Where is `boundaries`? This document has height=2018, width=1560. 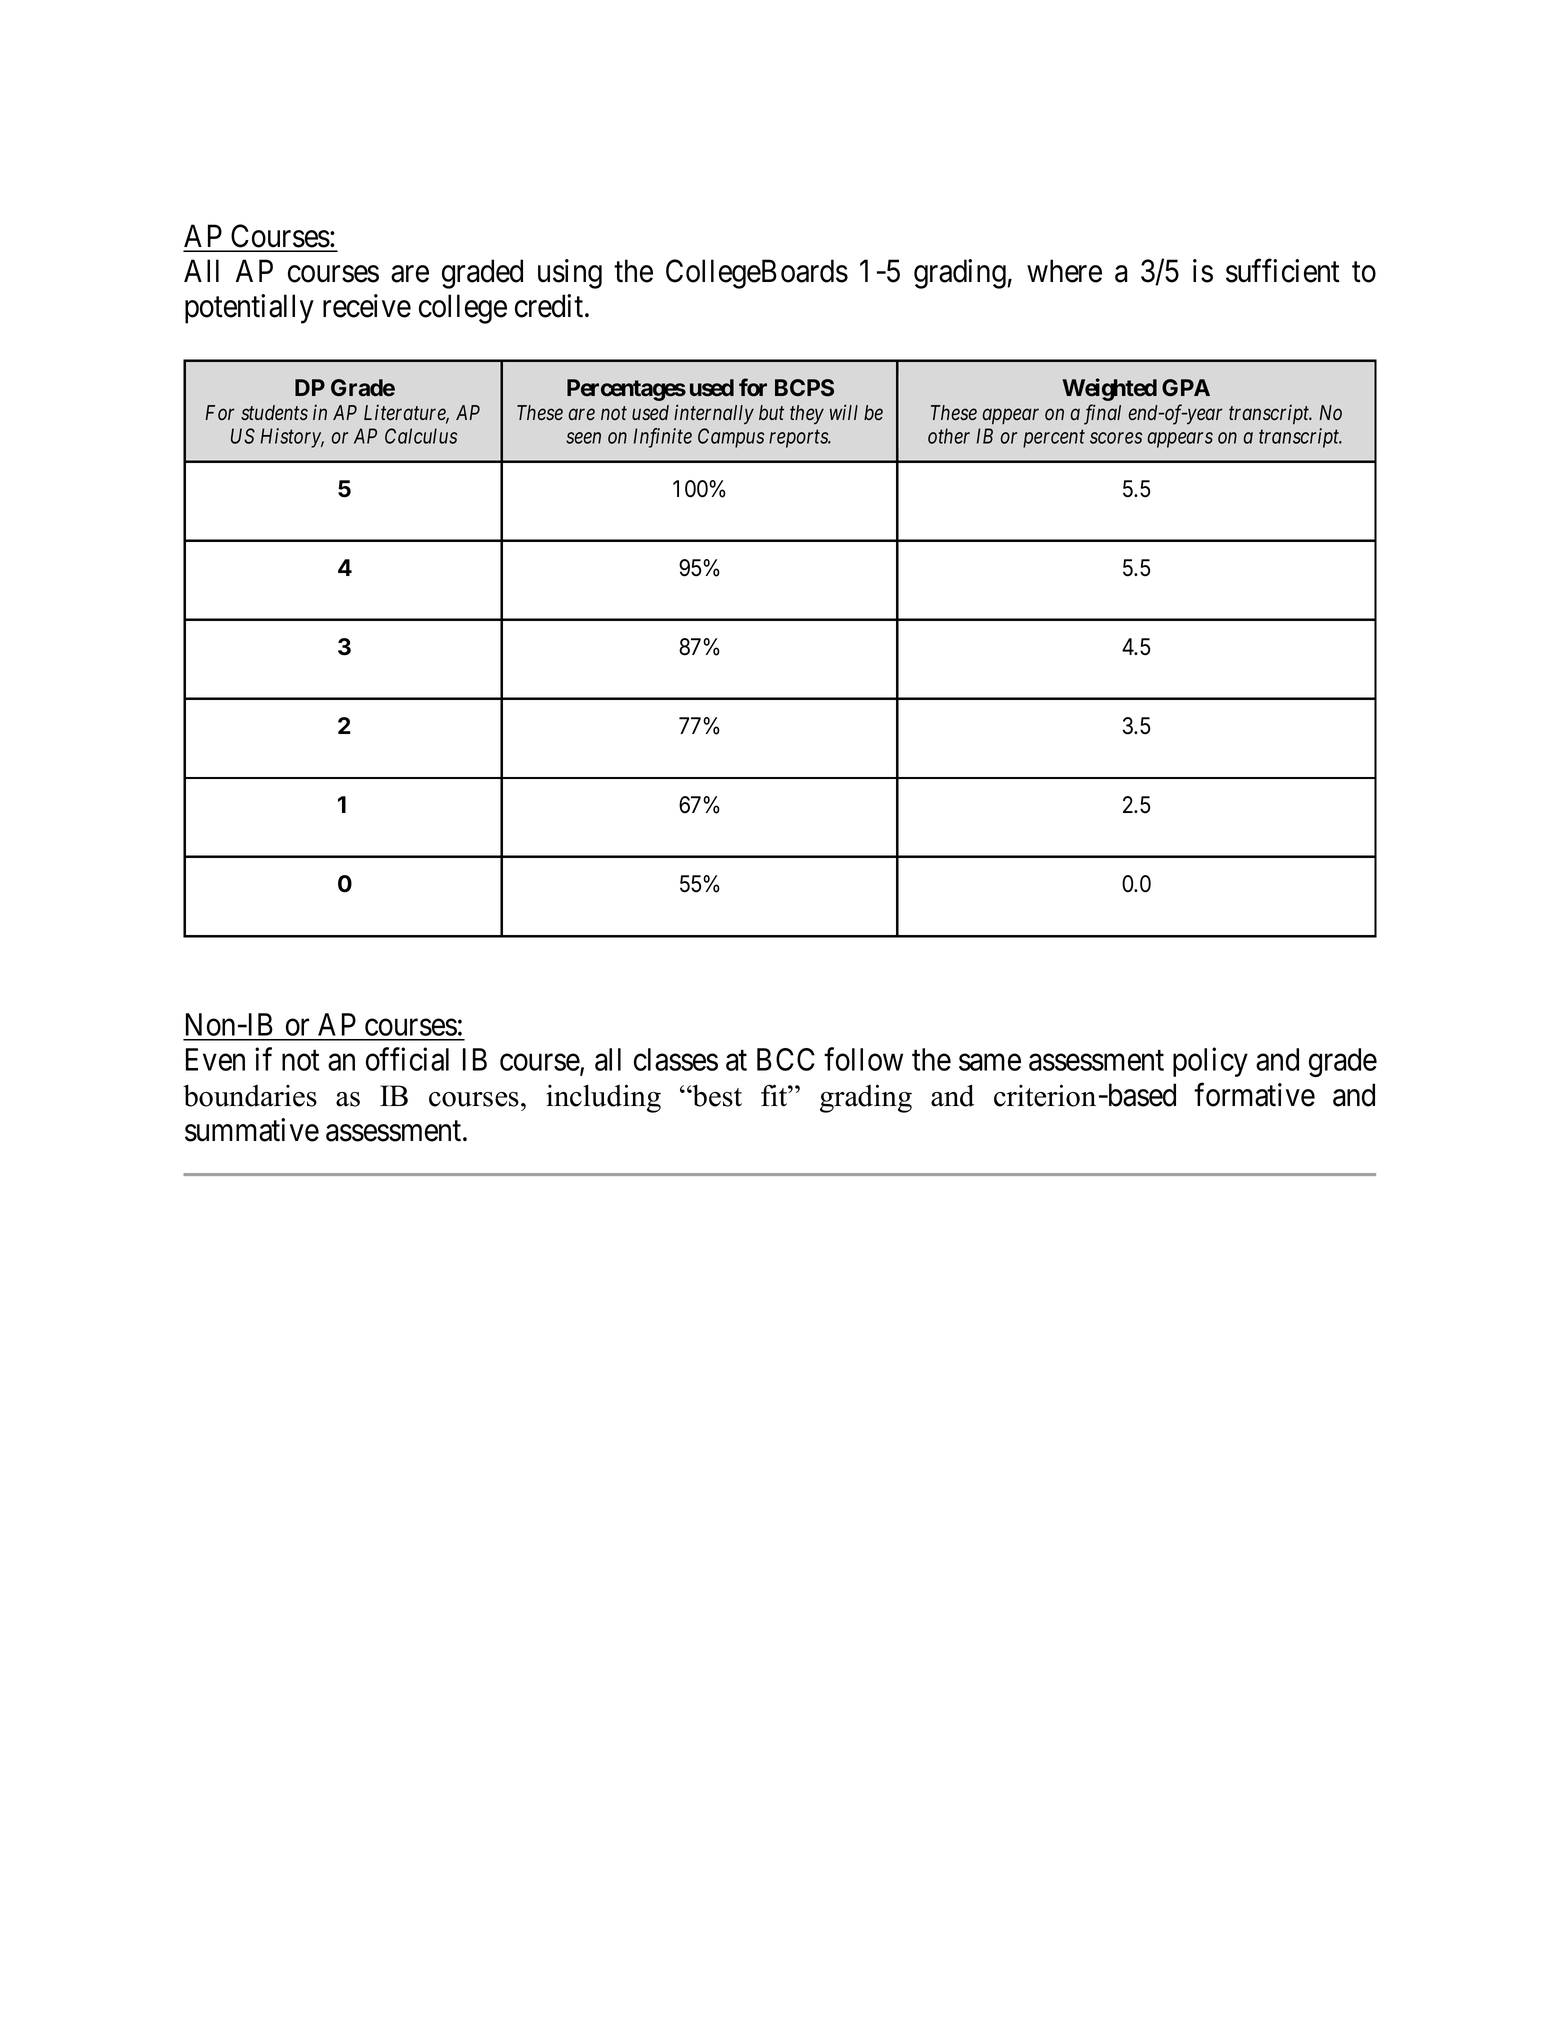 boundaries is located at coordinates (250, 1095).
